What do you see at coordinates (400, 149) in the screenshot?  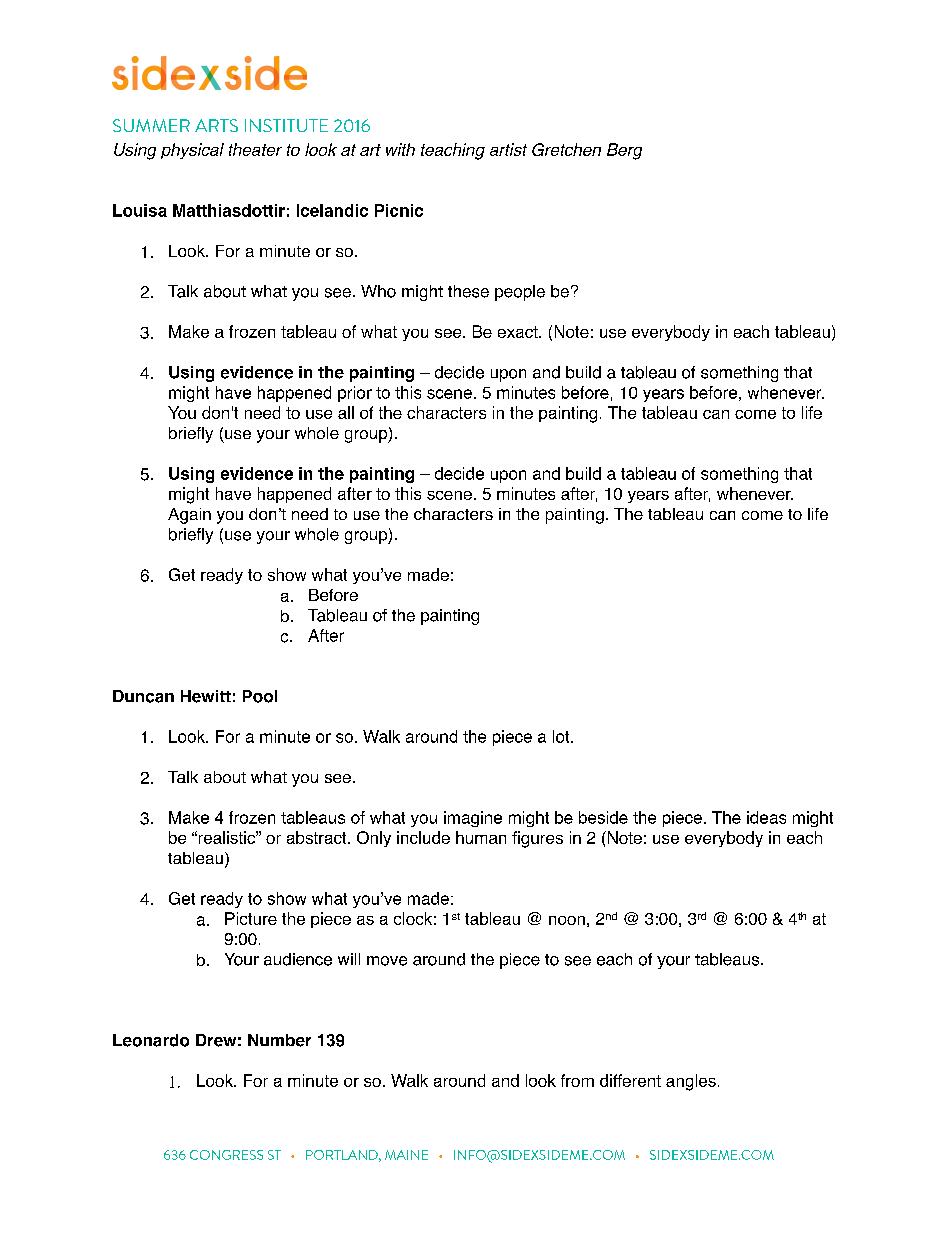 I see `with` at bounding box center [400, 149].
